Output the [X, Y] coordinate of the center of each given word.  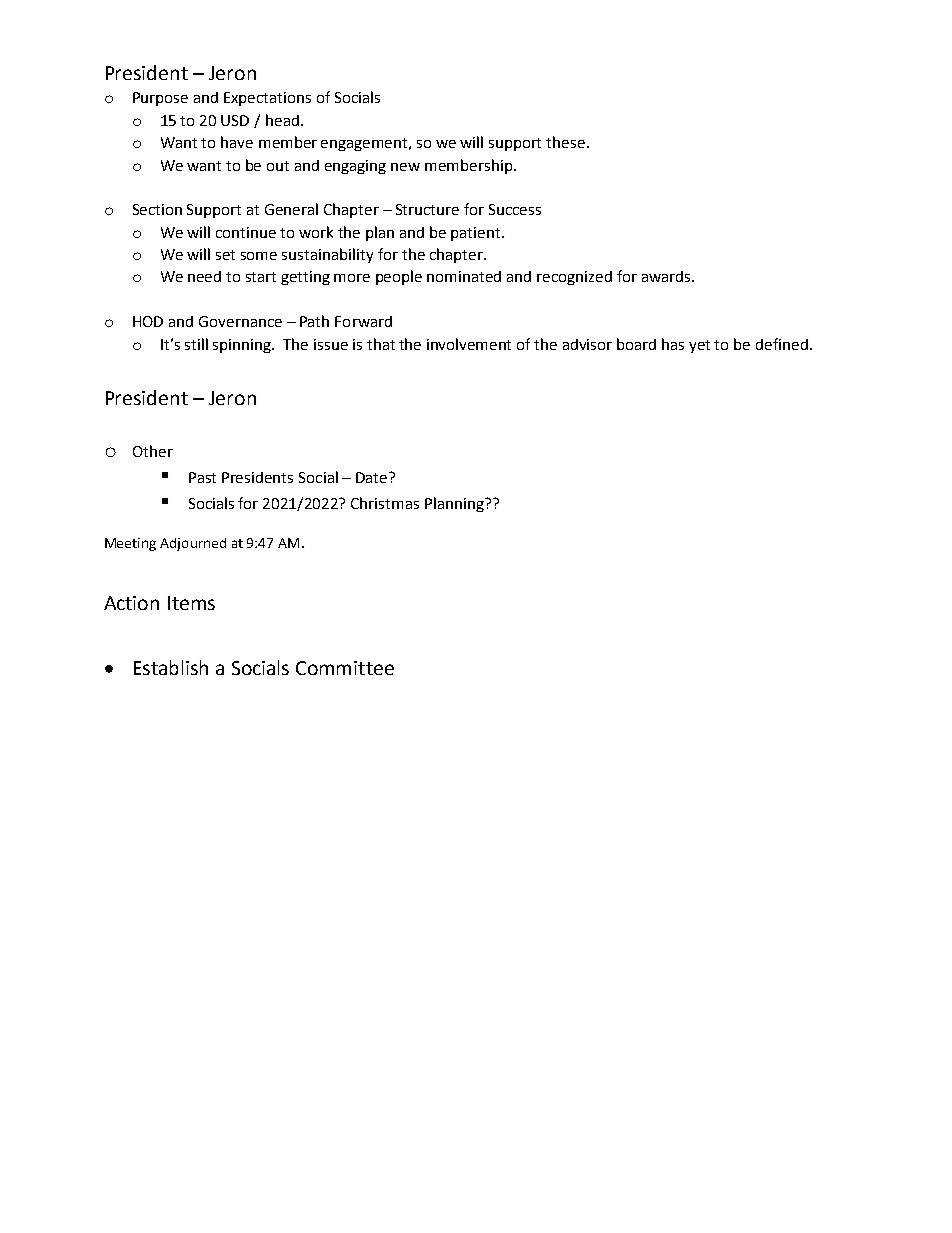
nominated [464, 276]
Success [515, 209]
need [204, 276]
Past [202, 477]
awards [667, 276]
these [565, 142]
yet [699, 346]
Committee [345, 668]
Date [371, 477]
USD [235, 120]
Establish [171, 667]
